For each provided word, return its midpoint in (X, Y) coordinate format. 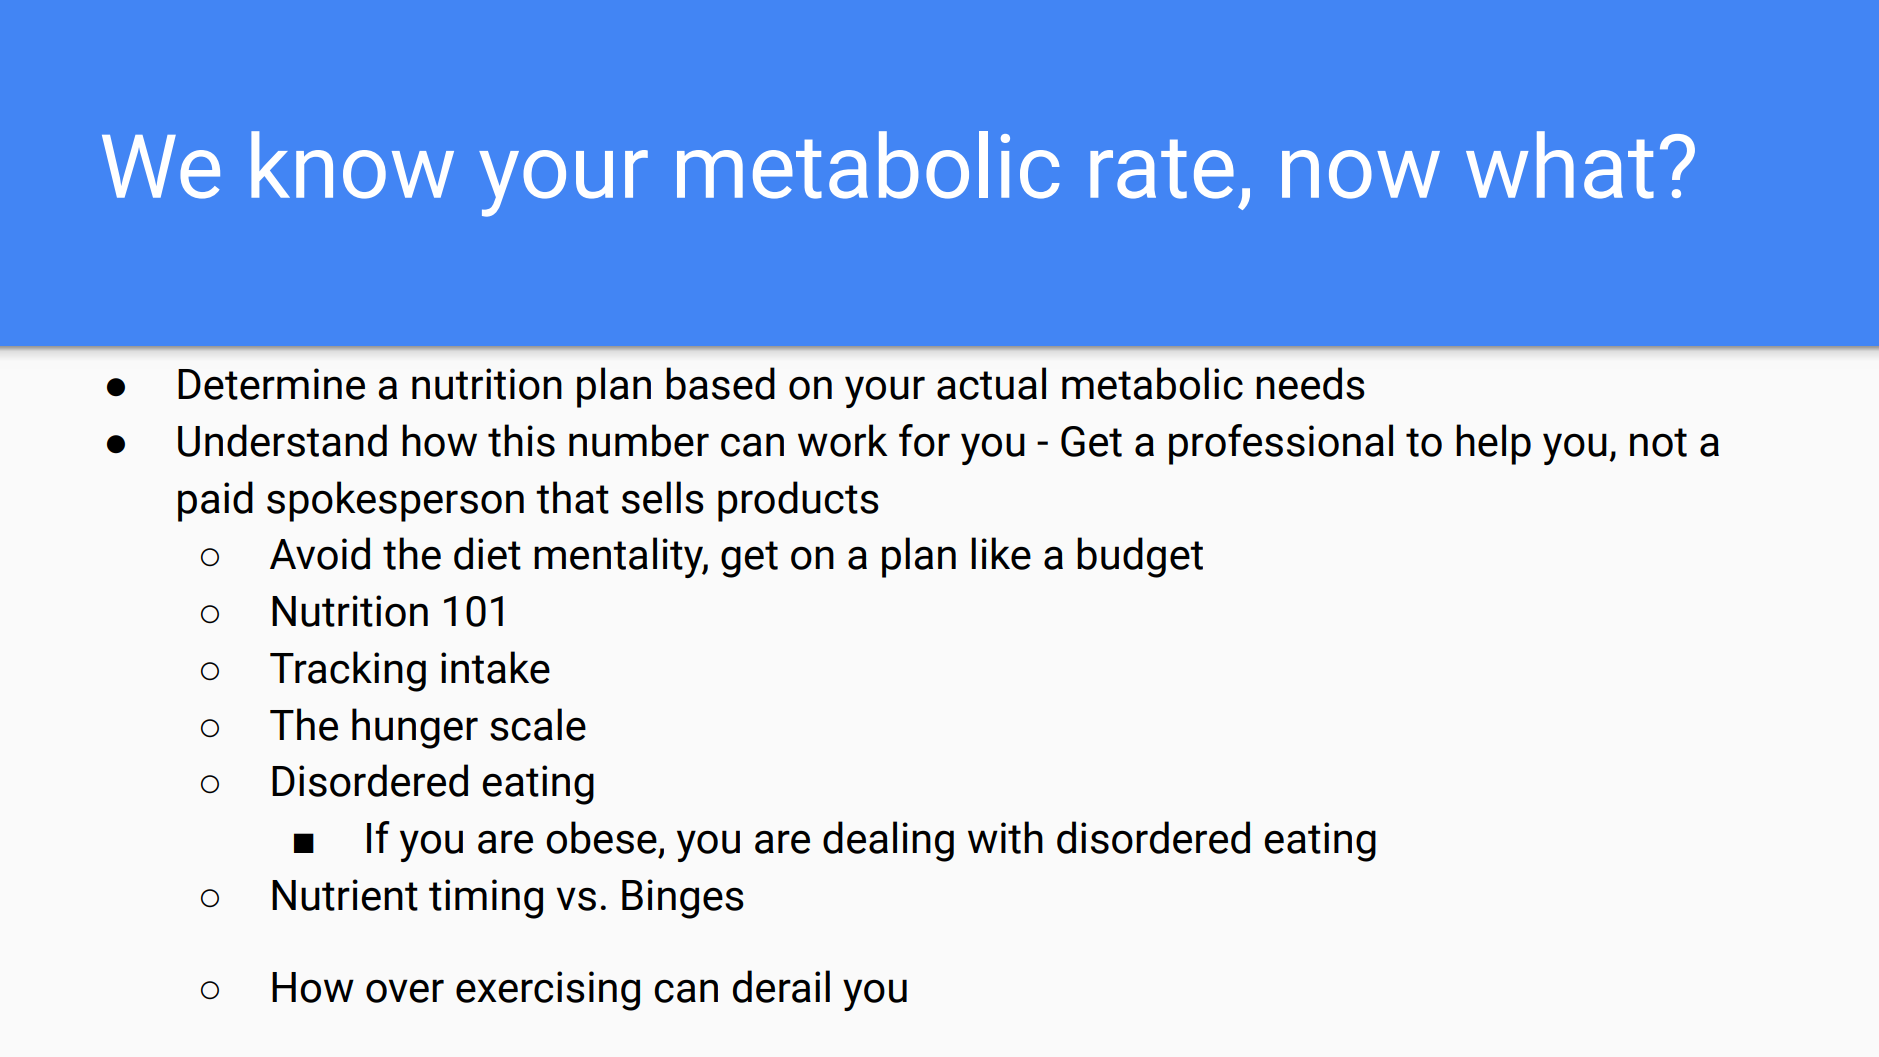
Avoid (320, 553)
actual (991, 383)
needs (1310, 383)
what (1560, 165)
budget (1140, 557)
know (352, 165)
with (1005, 837)
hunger (415, 728)
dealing (888, 841)
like (1001, 553)
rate (1162, 169)
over (405, 991)
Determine (271, 384)
